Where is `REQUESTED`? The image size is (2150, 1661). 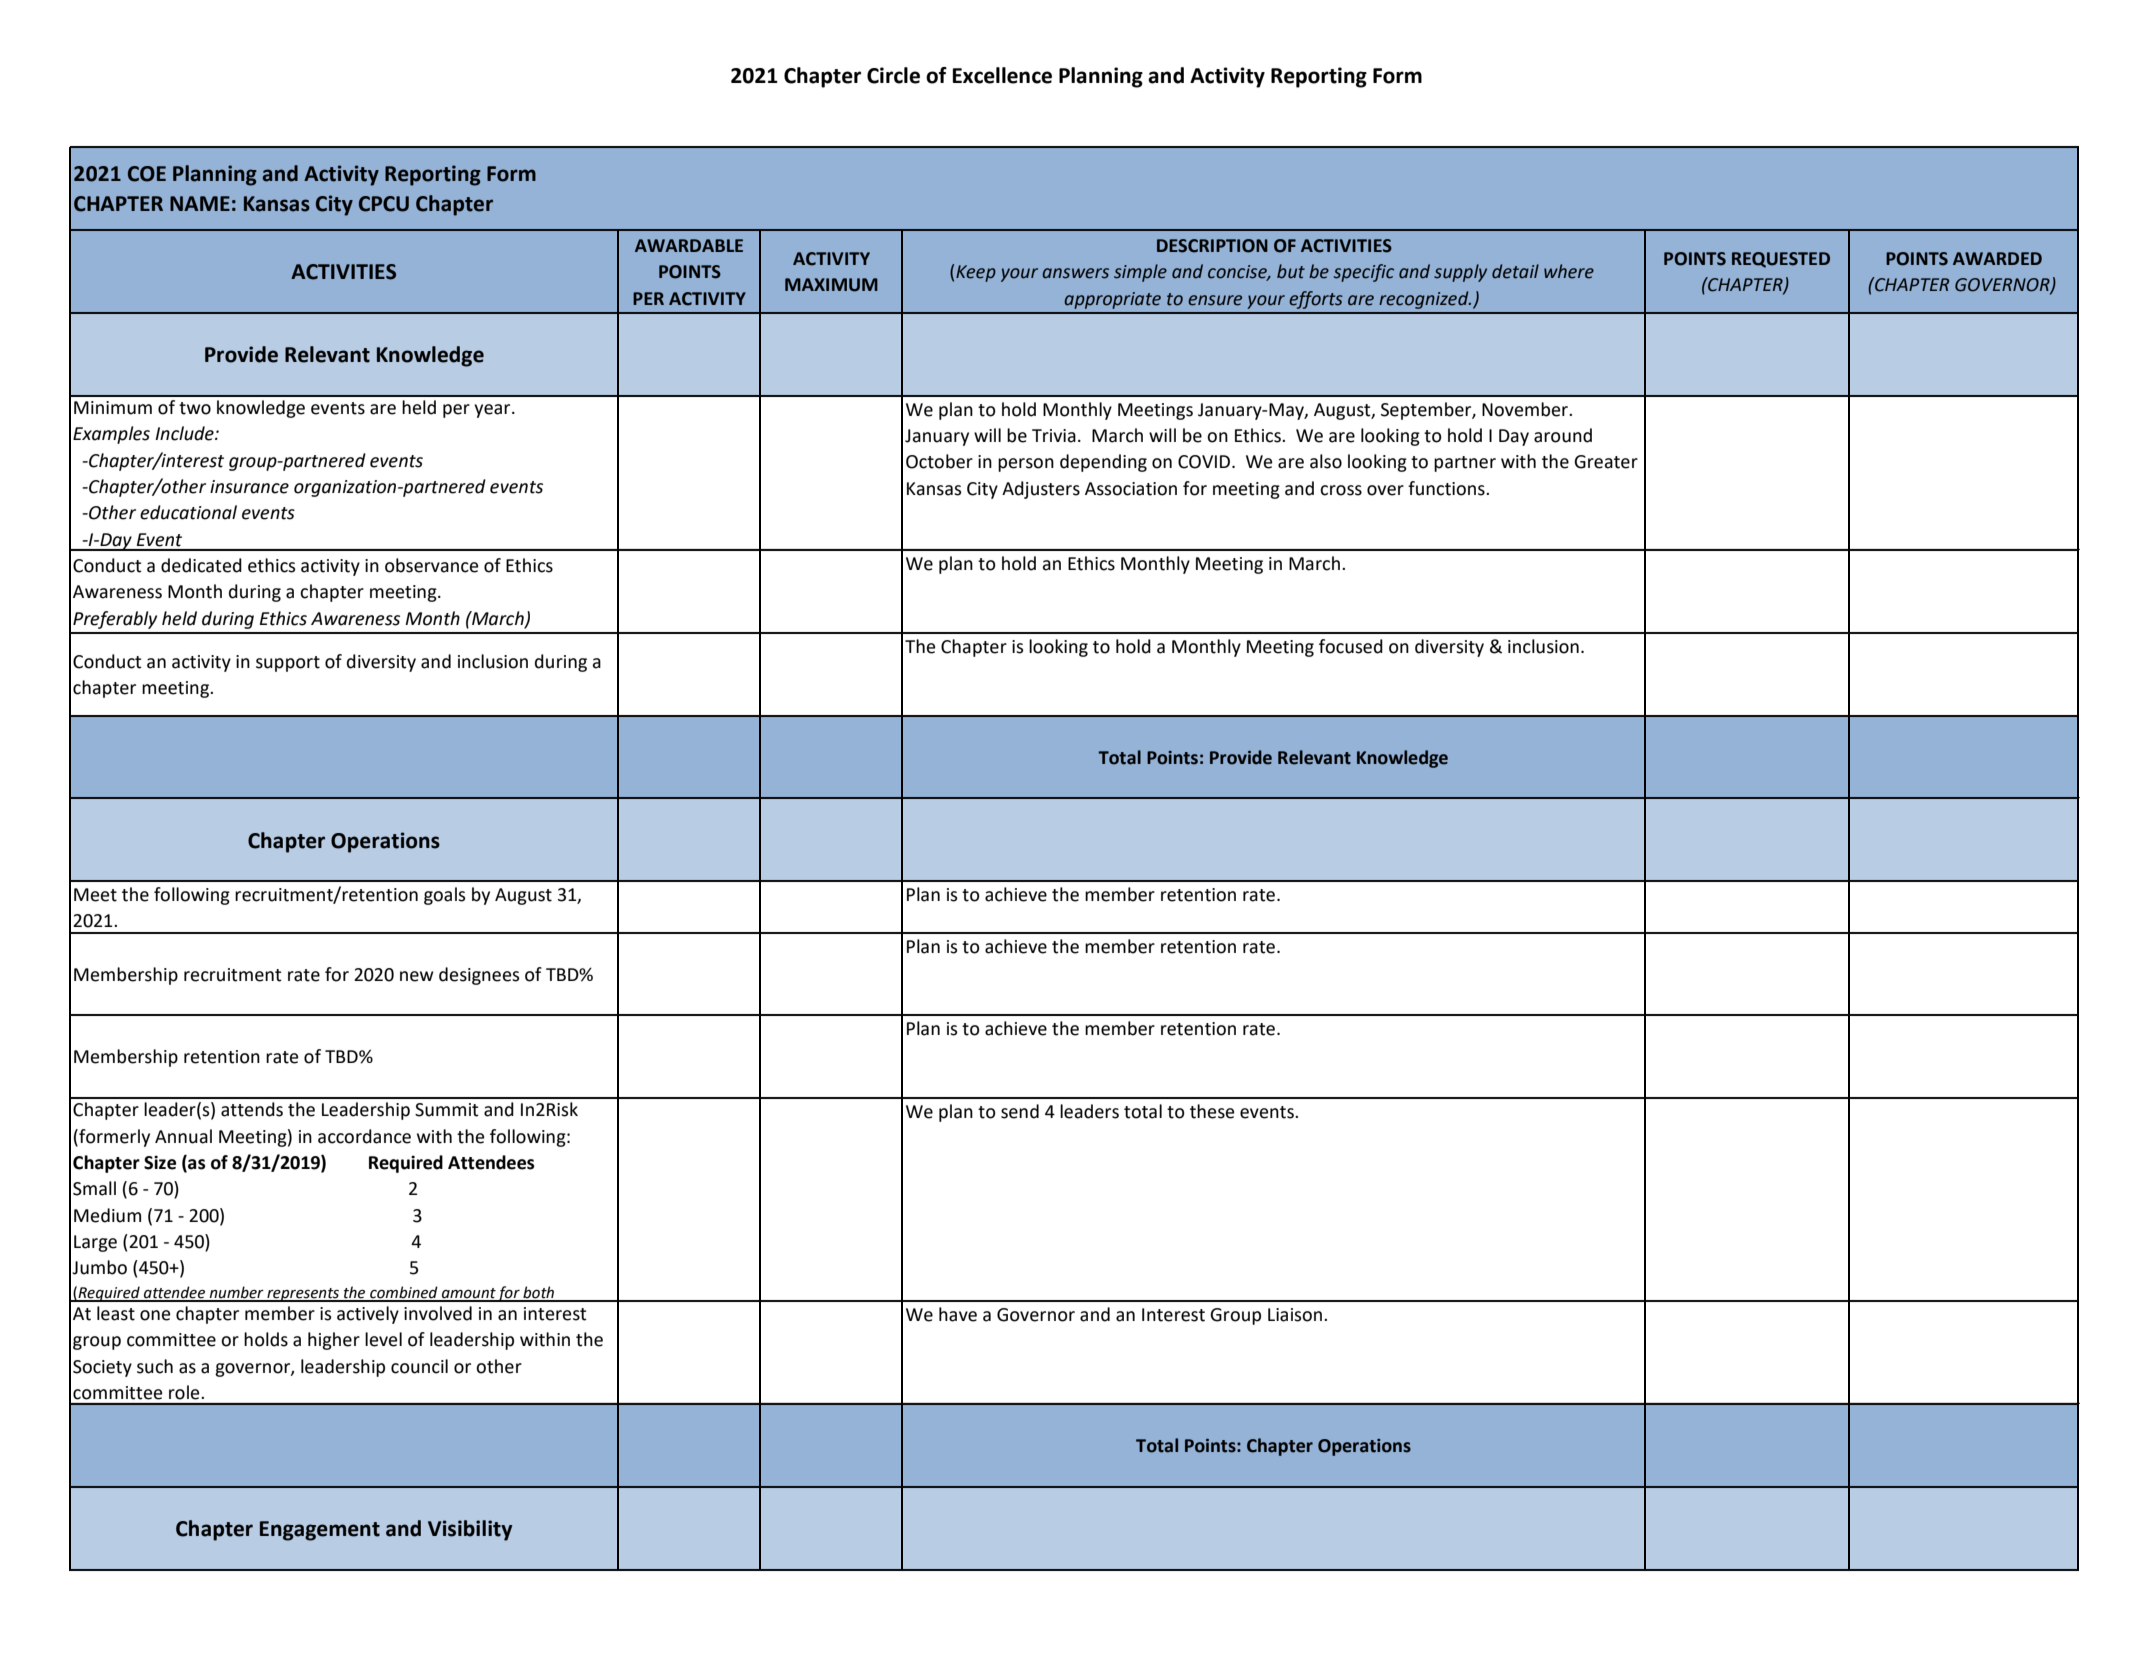
REQUESTED is located at coordinates (1781, 260).
